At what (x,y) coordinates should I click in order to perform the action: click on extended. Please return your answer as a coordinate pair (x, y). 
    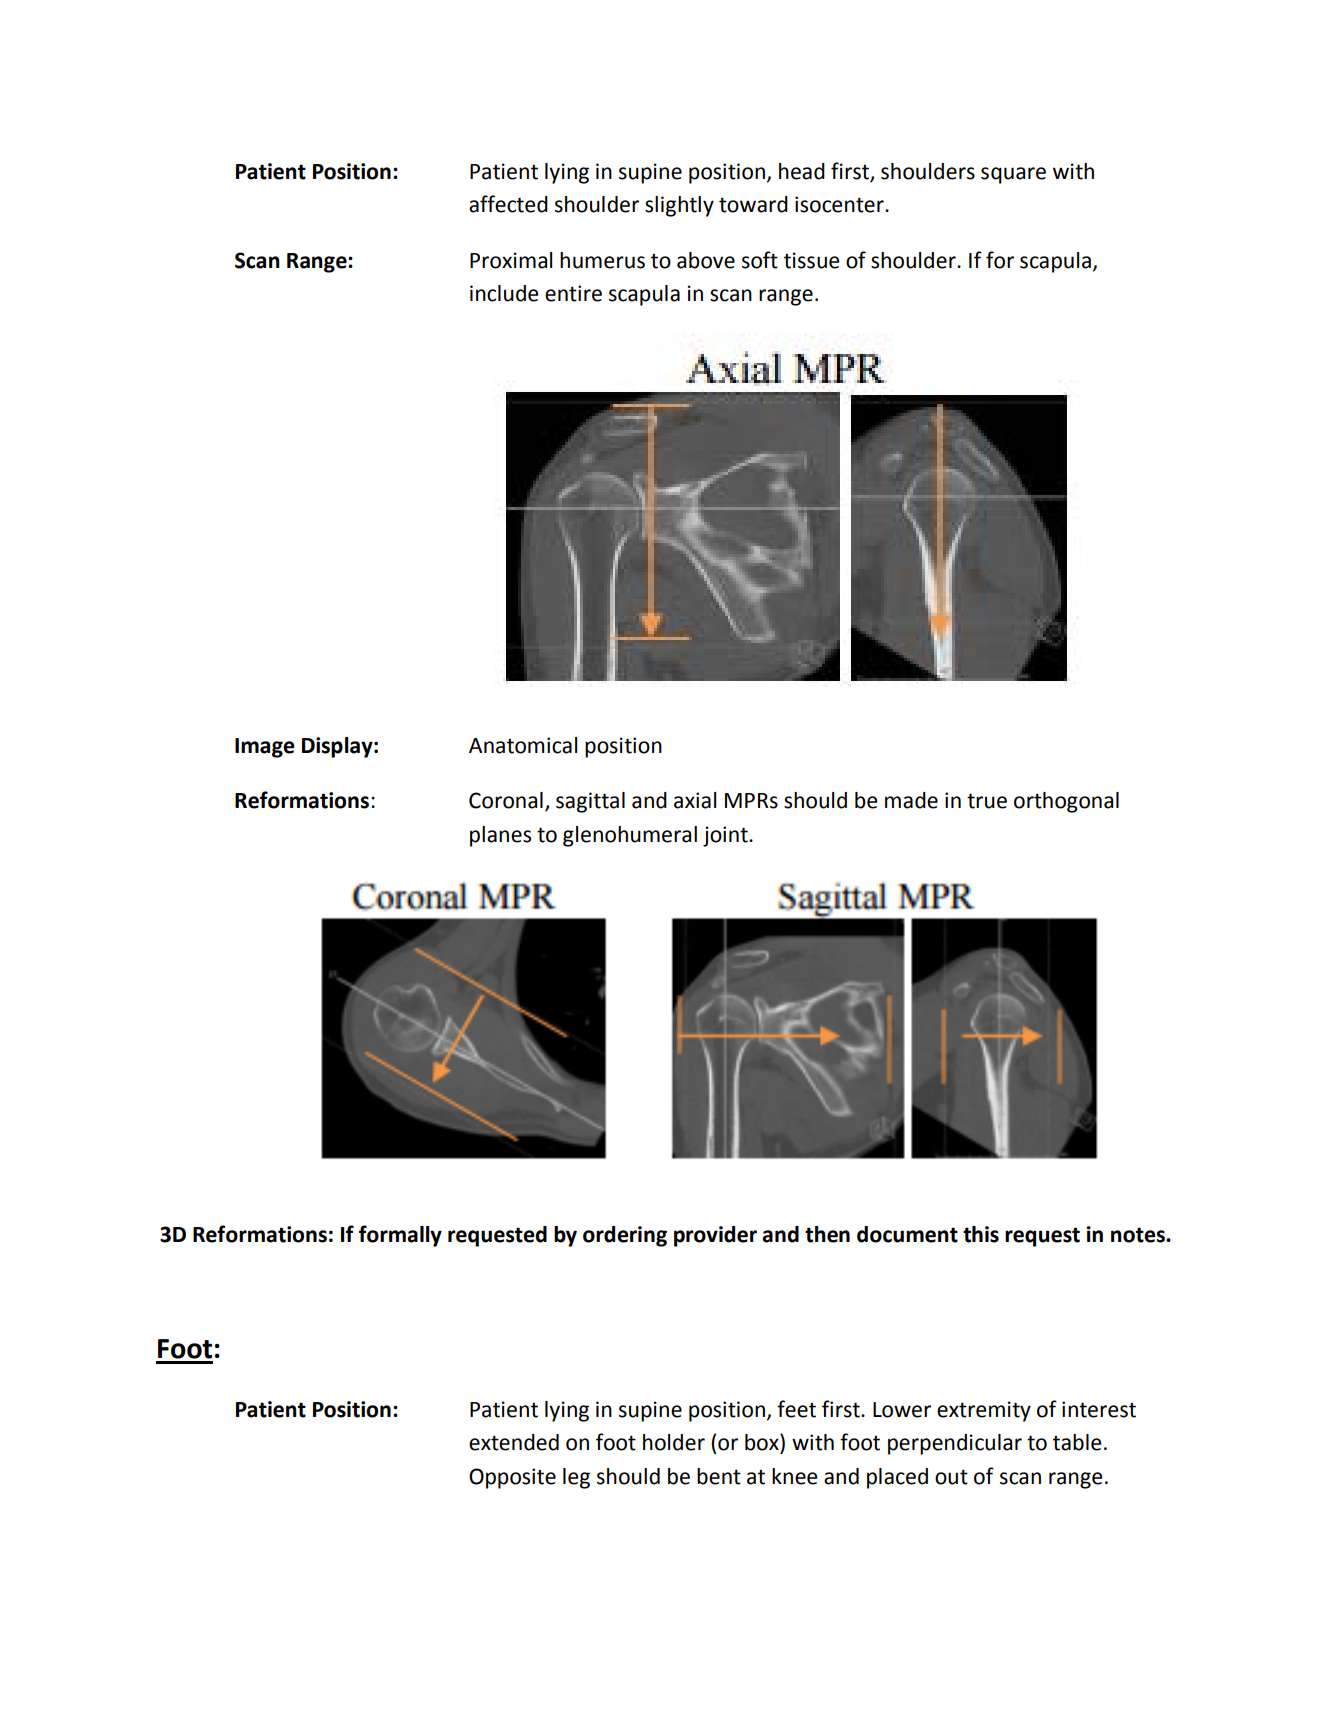
    Looking at the image, I should click on (514, 1442).
